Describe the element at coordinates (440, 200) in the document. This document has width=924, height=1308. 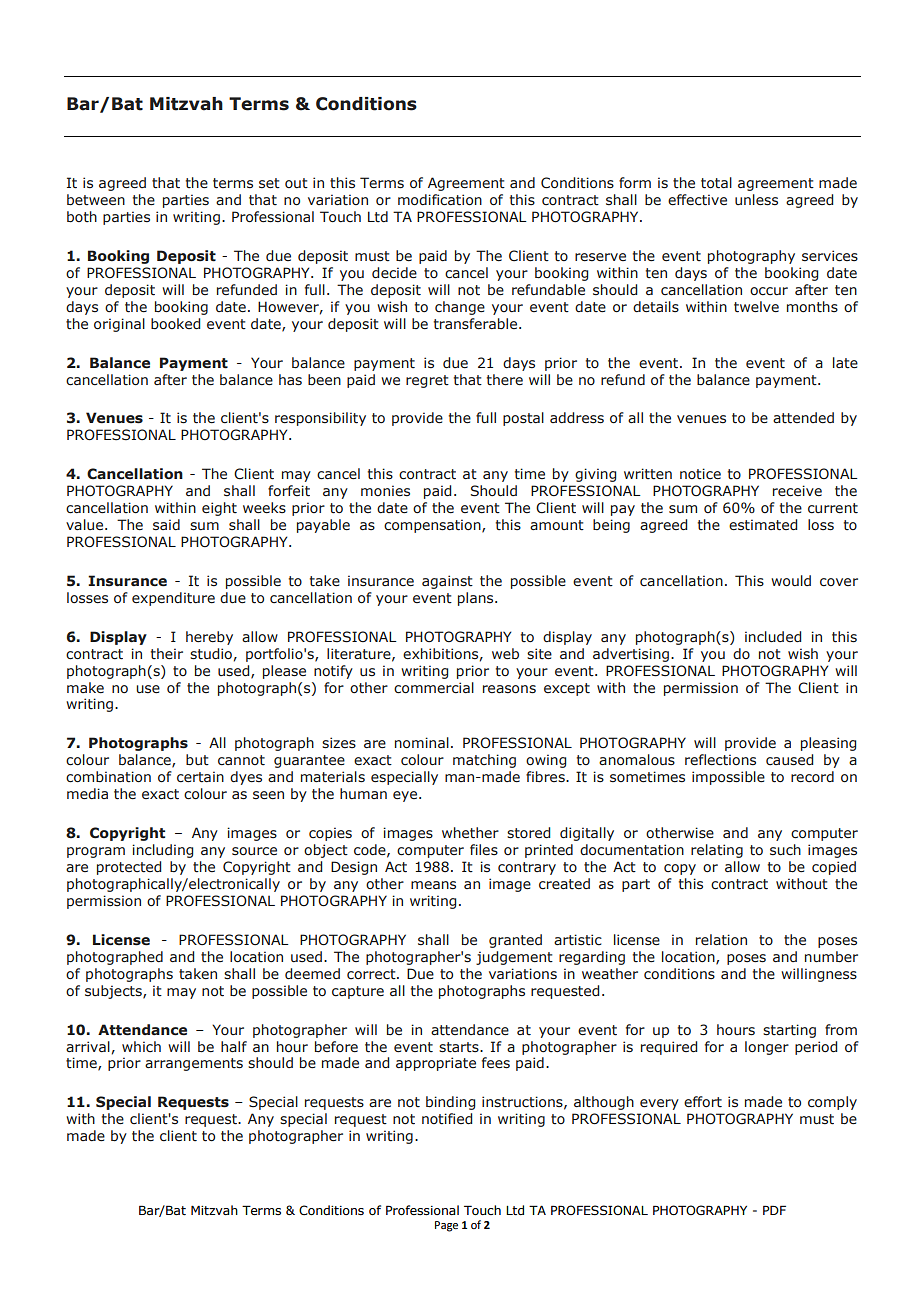
I see `modification` at that location.
